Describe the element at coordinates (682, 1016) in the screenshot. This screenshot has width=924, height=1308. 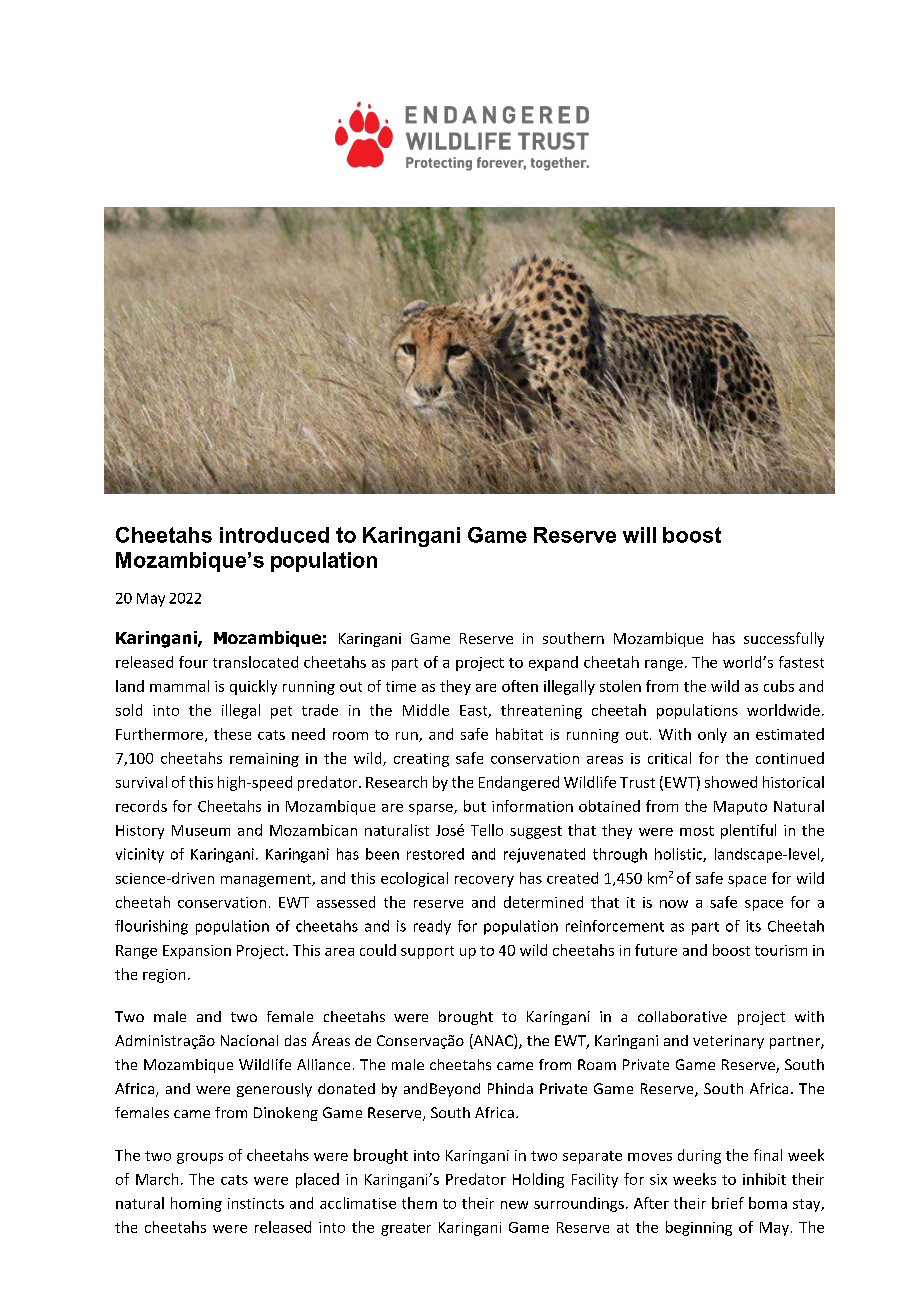
I see `collaborative` at that location.
